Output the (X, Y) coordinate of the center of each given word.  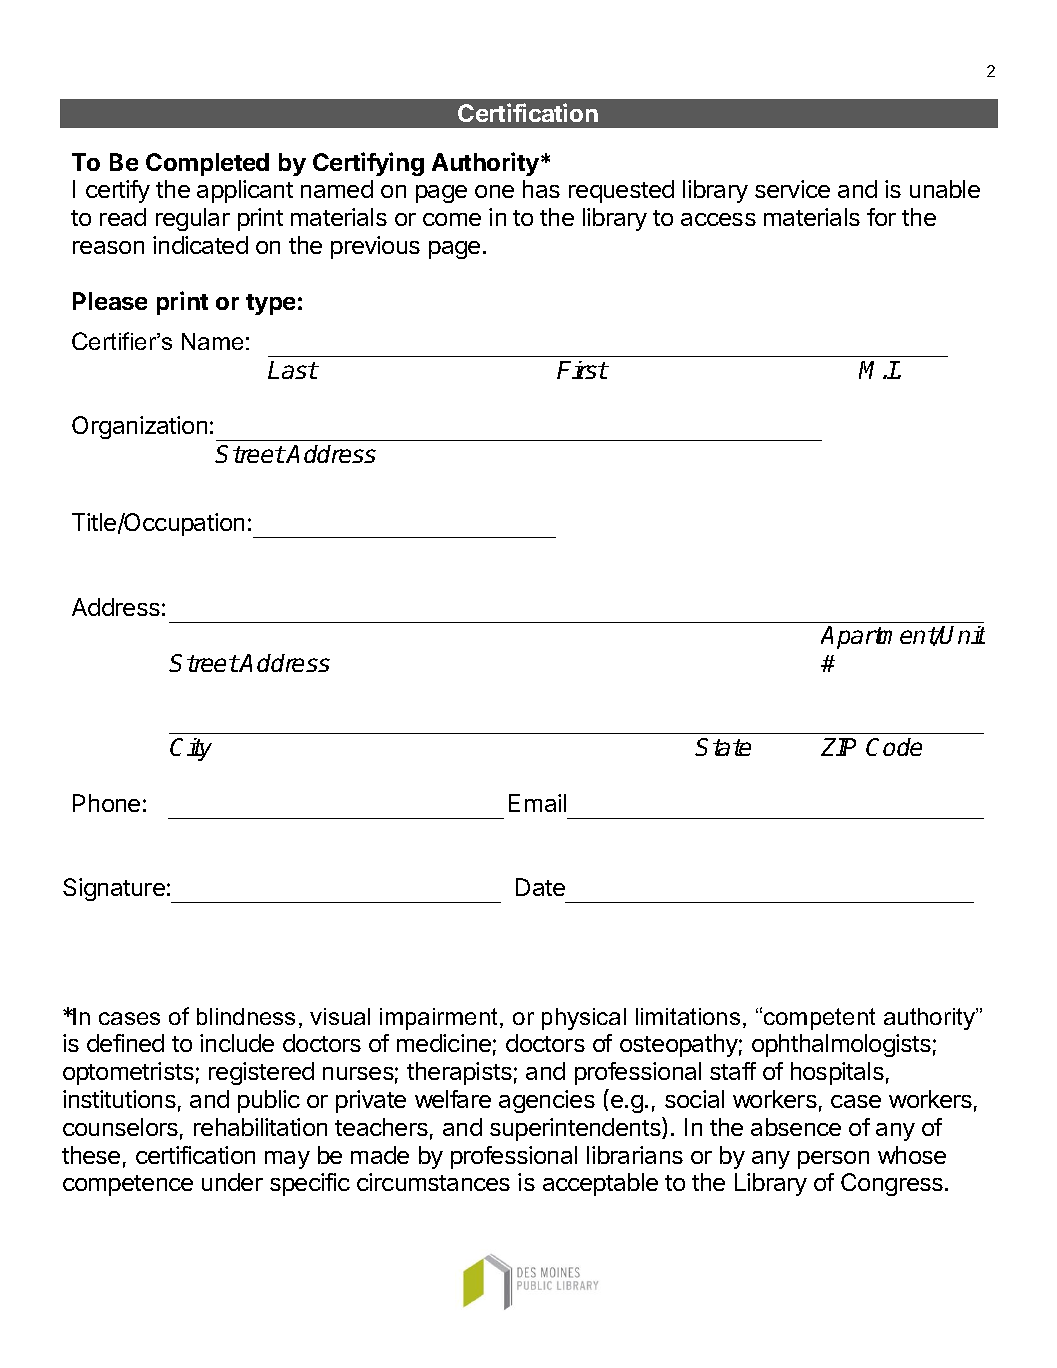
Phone (106, 803)
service (792, 189)
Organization (139, 427)
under (232, 1182)
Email (537, 803)
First (582, 370)
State (723, 747)
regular (193, 219)
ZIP (838, 747)
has (541, 189)
